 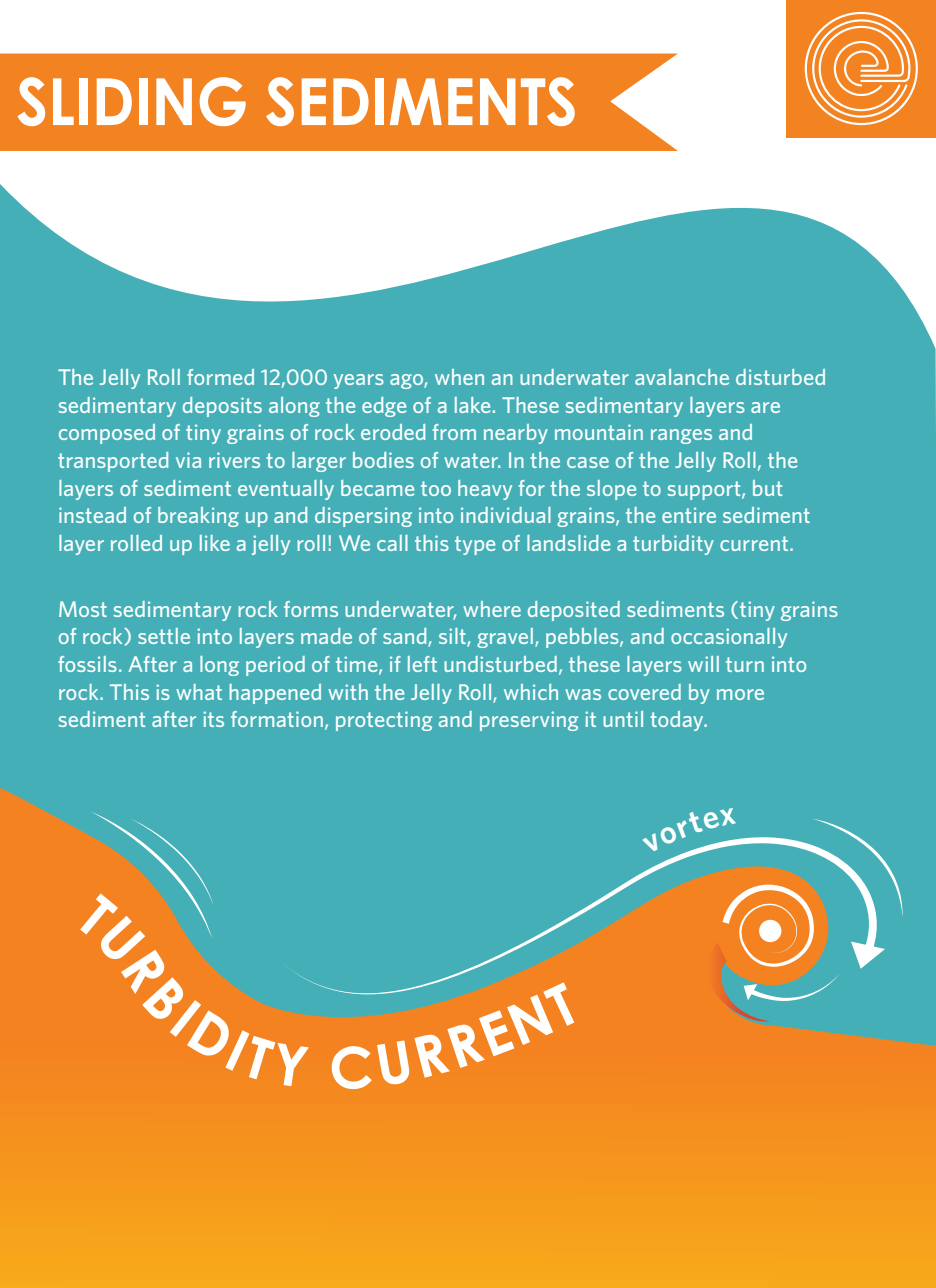 What do you see at coordinates (459, 377) in the screenshot?
I see `when` at bounding box center [459, 377].
